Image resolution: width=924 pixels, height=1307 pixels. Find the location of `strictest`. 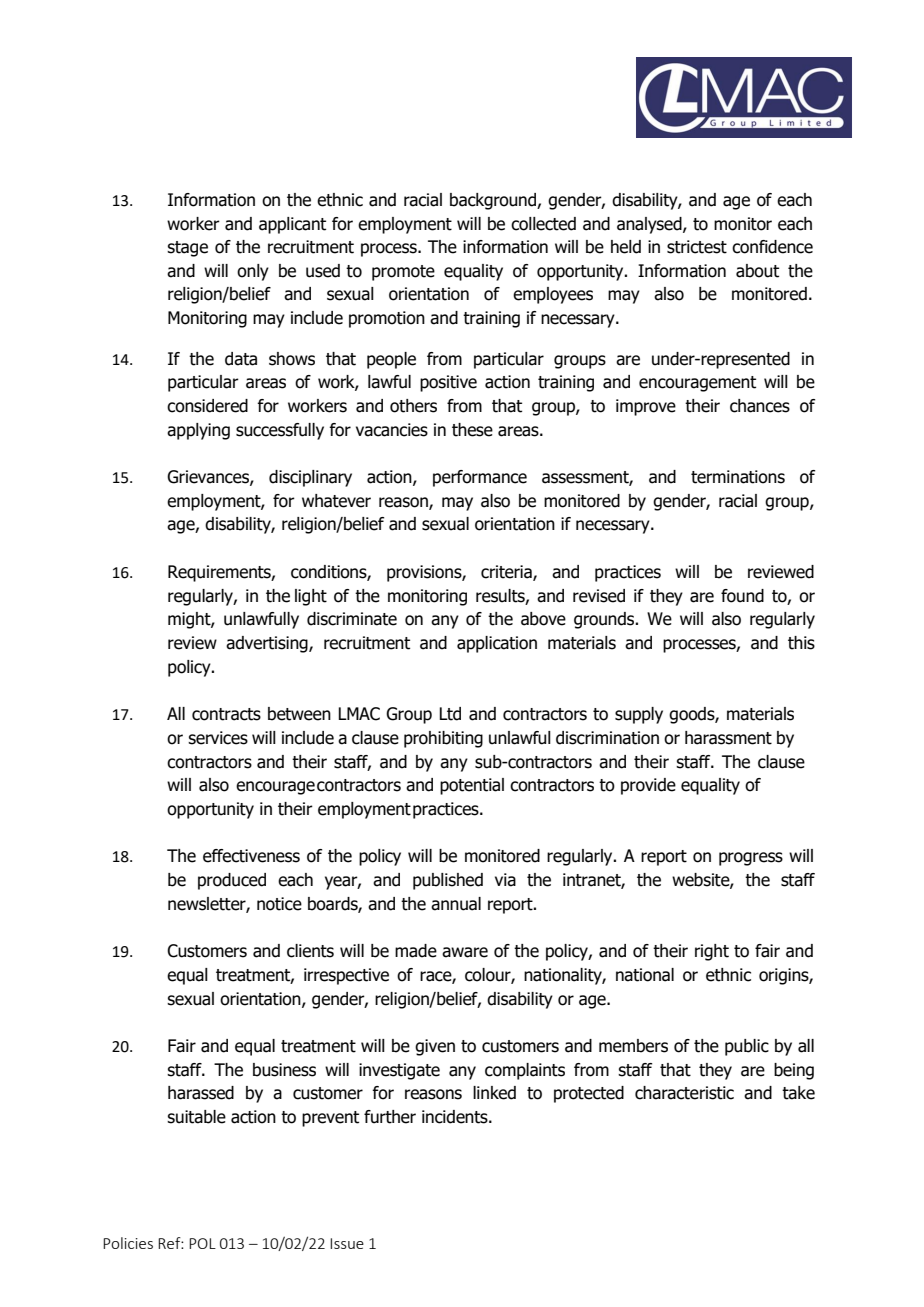

strictest is located at coordinates (697, 247).
